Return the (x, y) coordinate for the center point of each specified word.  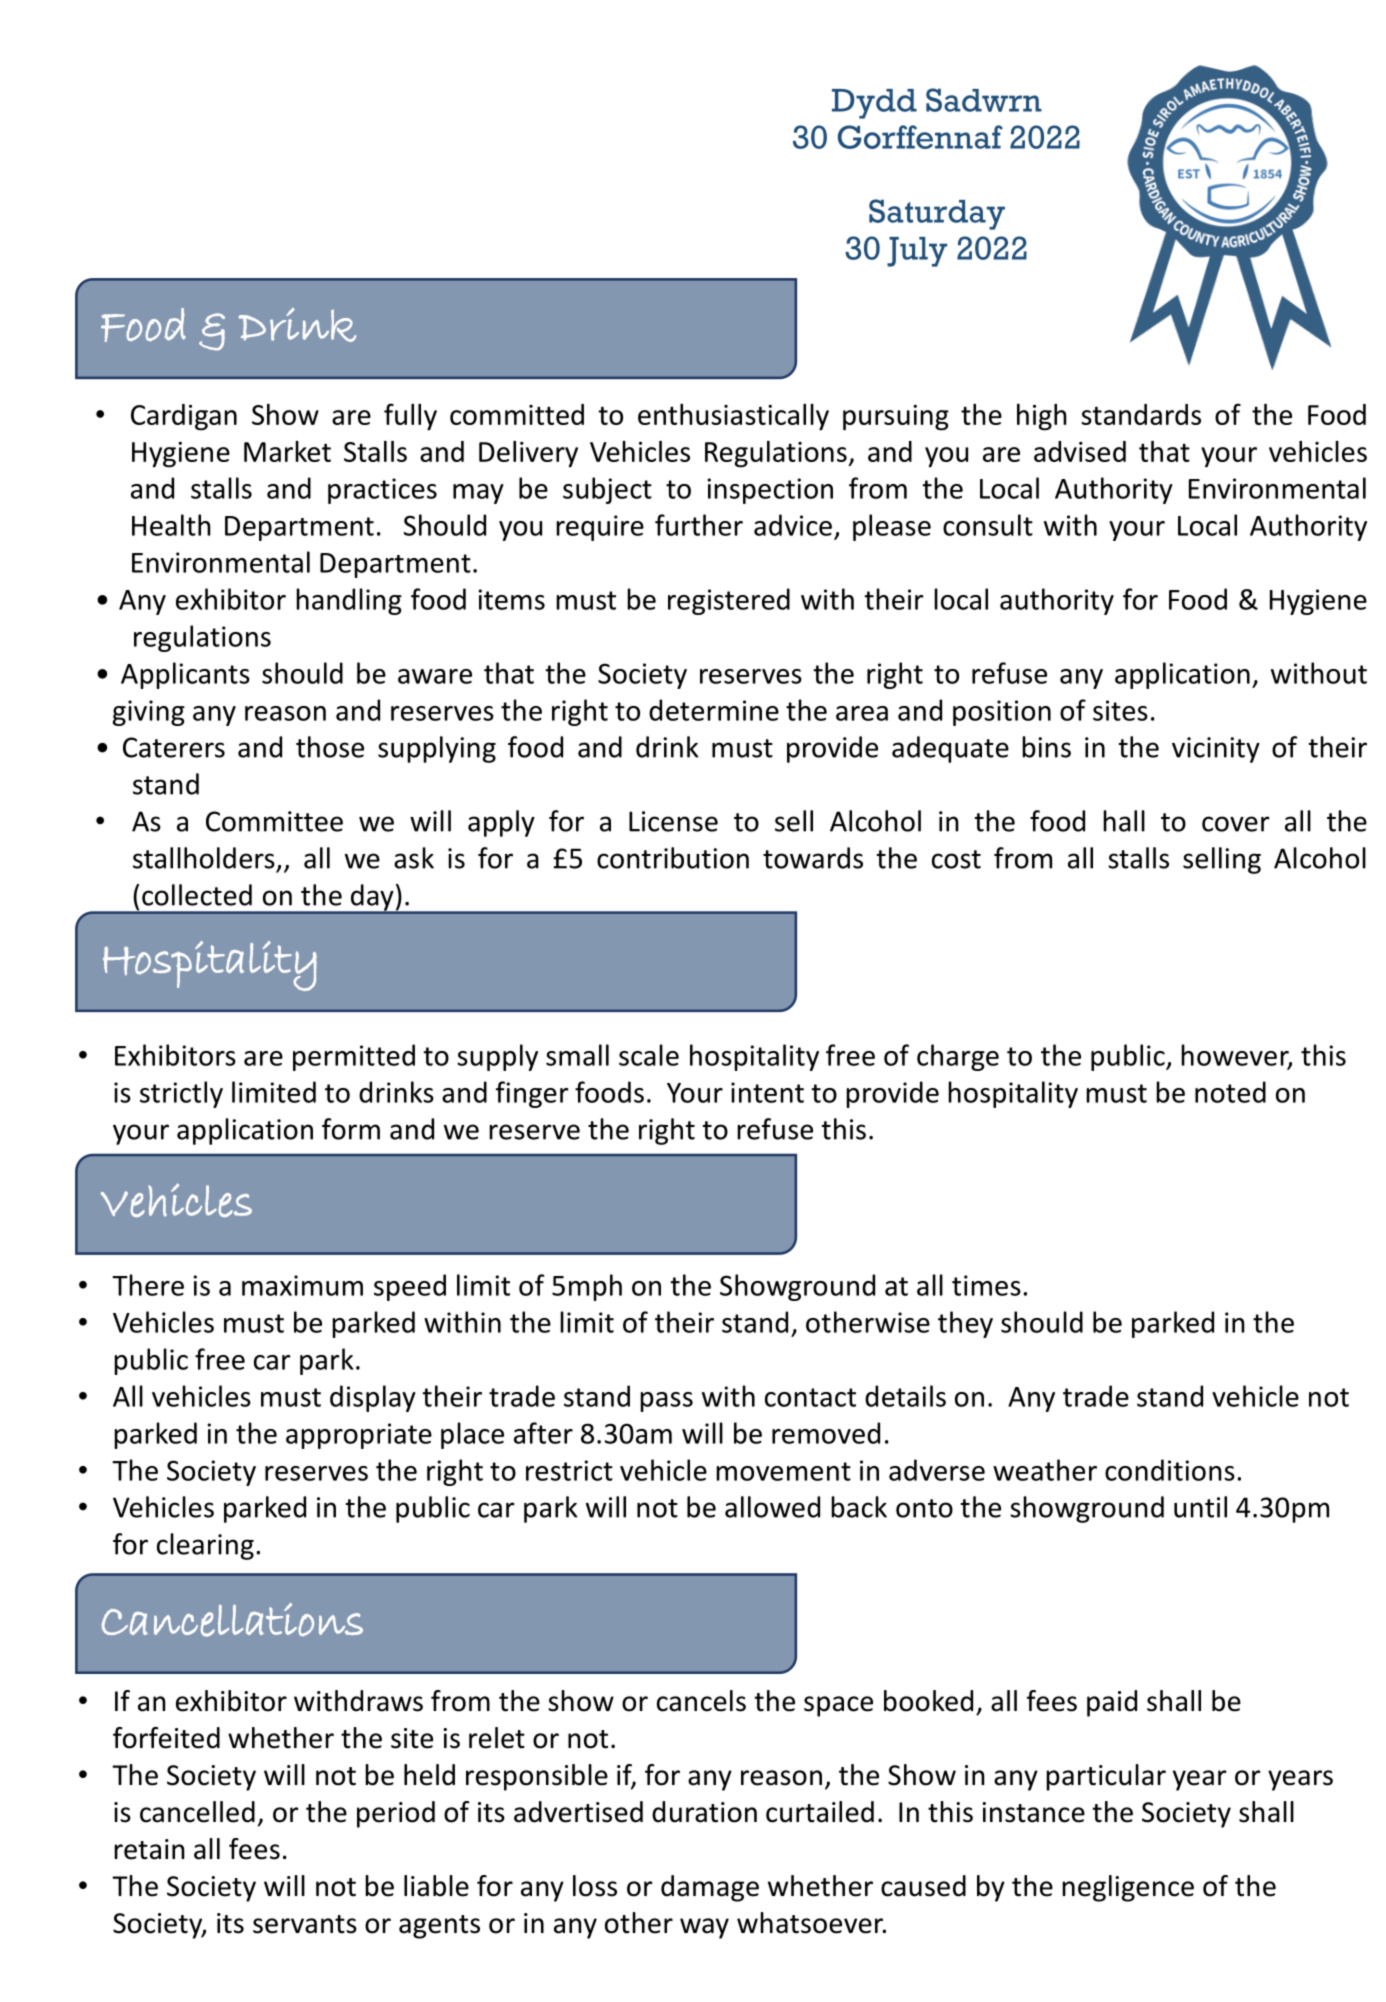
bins (1046, 747)
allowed (772, 1507)
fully (410, 417)
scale (649, 1055)
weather (1045, 1470)
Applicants (185, 675)
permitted (354, 1057)
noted (1230, 1092)
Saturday (937, 214)
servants (305, 1924)
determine (714, 710)
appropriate (359, 1436)
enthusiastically (733, 417)
